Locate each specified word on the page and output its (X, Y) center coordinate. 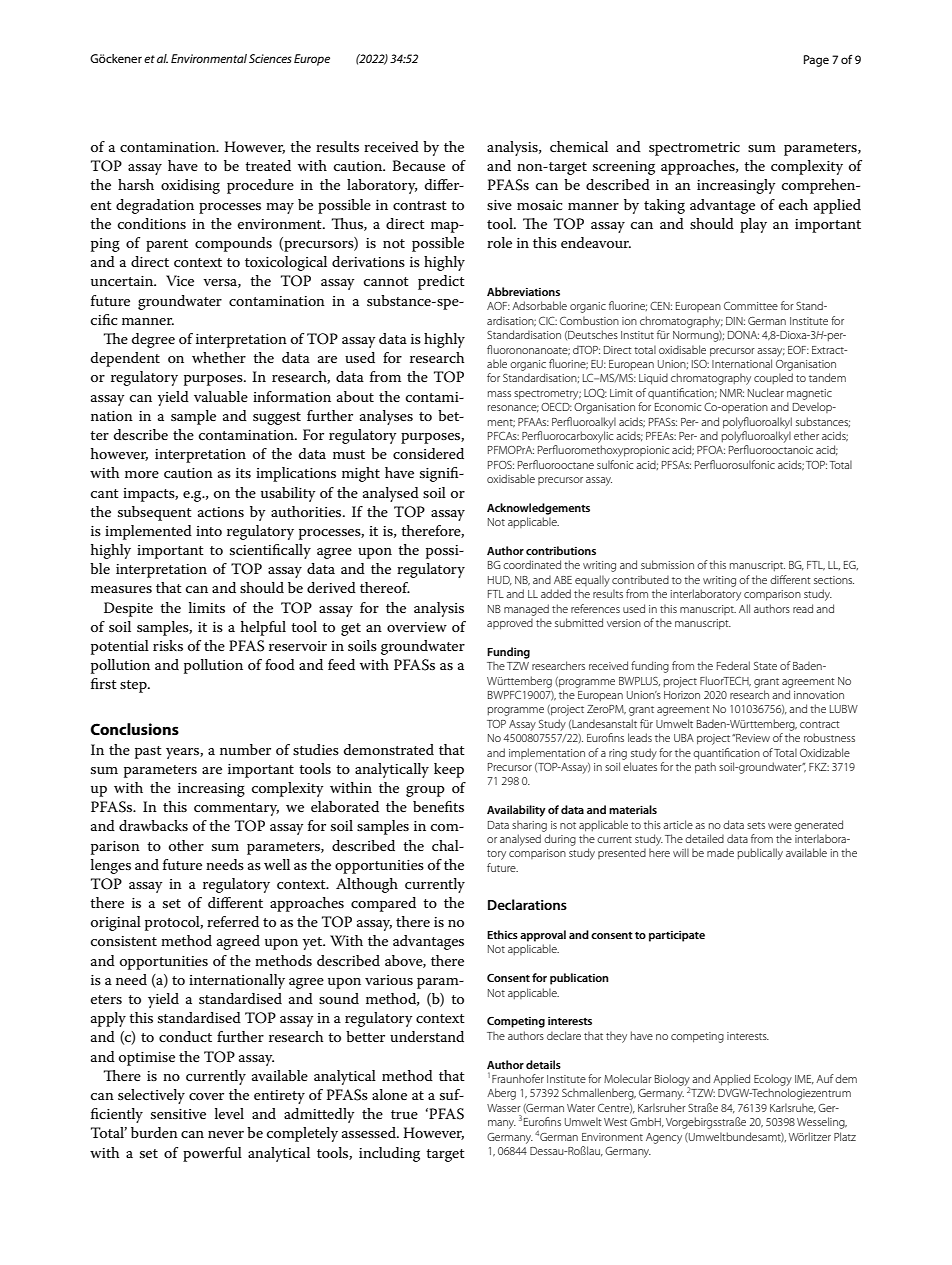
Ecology (773, 1080)
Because (418, 165)
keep (449, 770)
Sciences (270, 58)
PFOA (711, 450)
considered (428, 453)
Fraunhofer (518, 1078)
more (142, 474)
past (148, 752)
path (705, 768)
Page (816, 61)
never (226, 1134)
